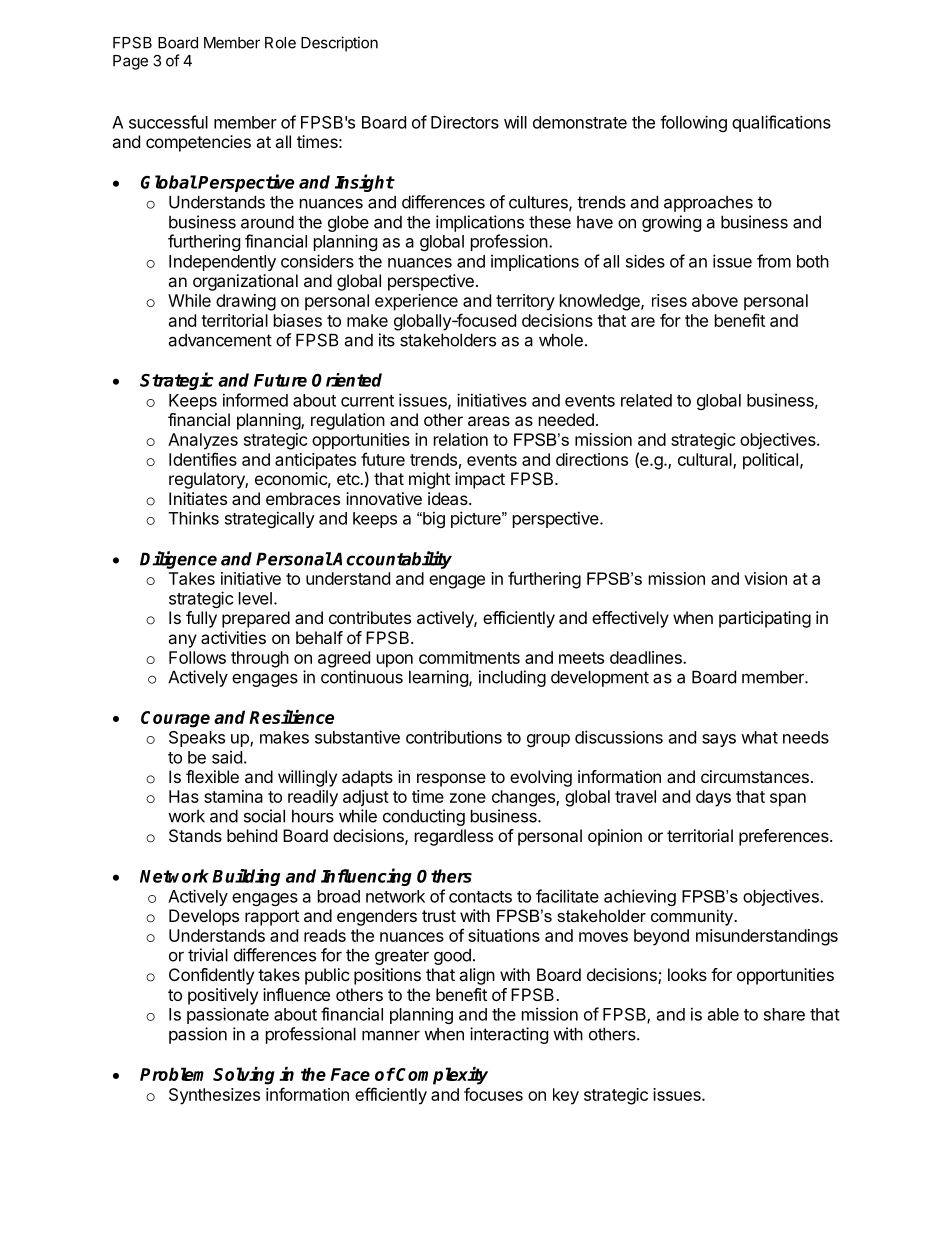 The width and height of the screenshot is (952, 1233). What do you see at coordinates (465, 122) in the screenshot?
I see `Directors` at bounding box center [465, 122].
